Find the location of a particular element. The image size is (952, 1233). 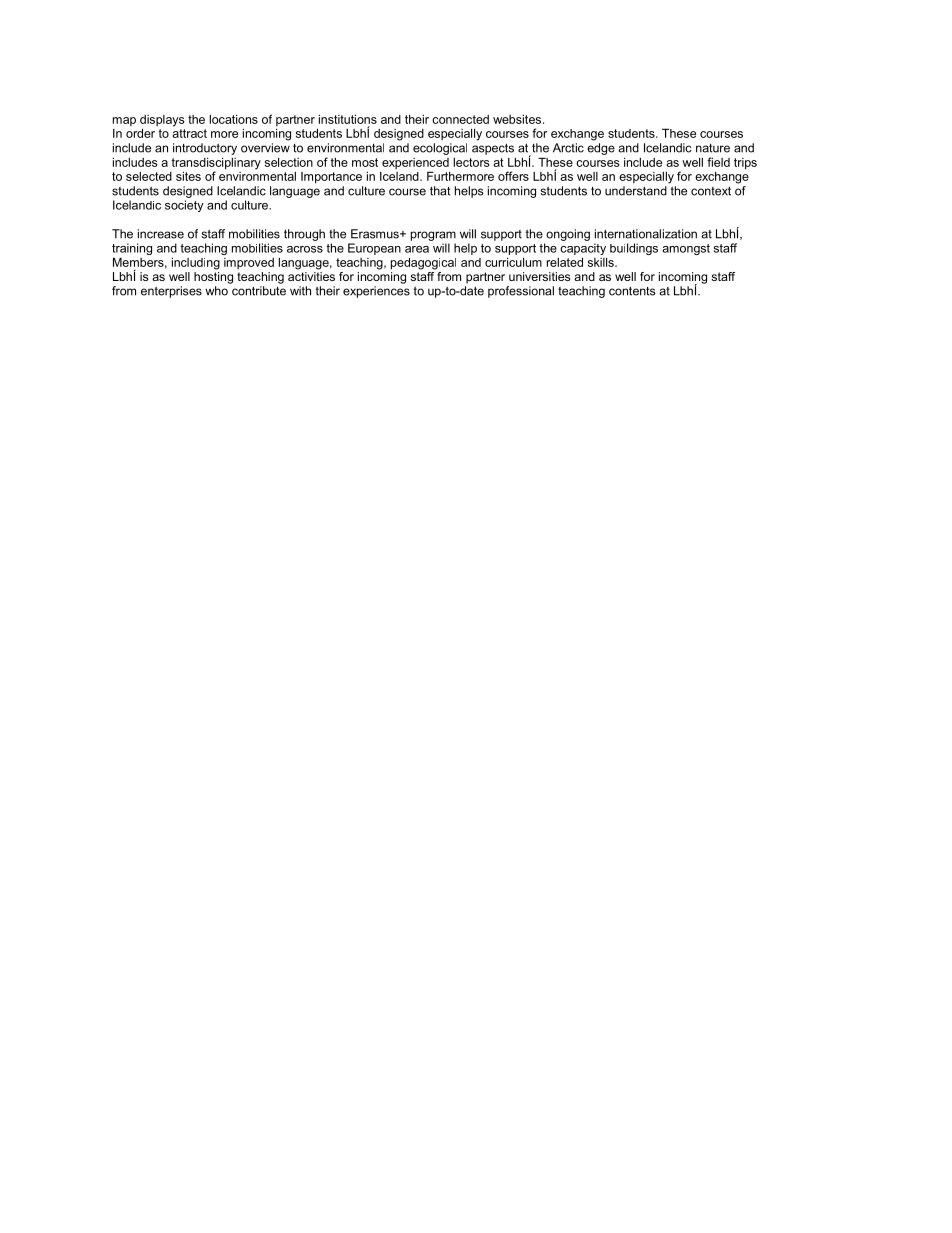

amongst is located at coordinates (686, 249).
